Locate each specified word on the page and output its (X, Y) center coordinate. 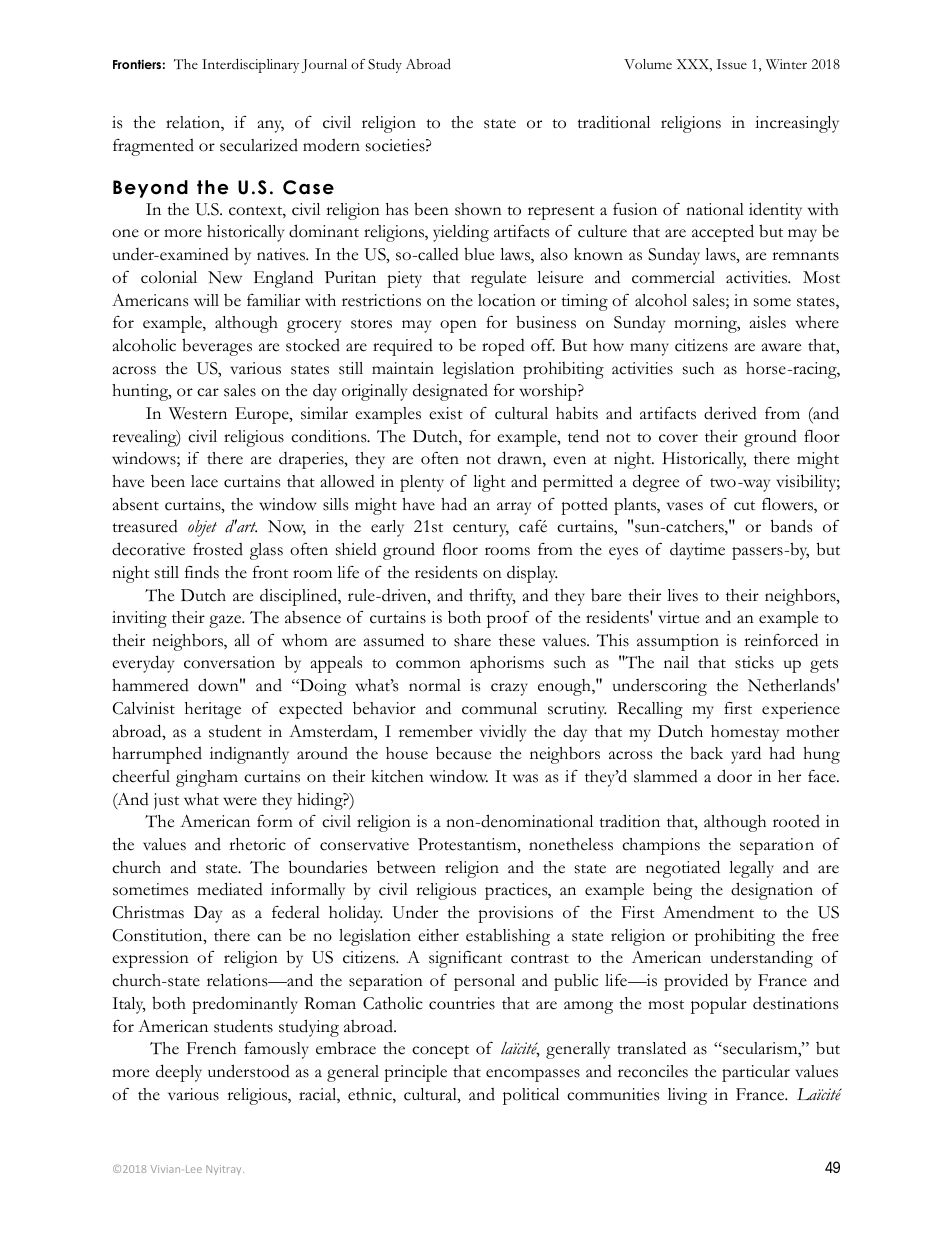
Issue (732, 64)
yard (746, 755)
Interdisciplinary (250, 65)
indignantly (249, 755)
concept (440, 1052)
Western (198, 413)
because (463, 753)
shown (478, 209)
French (211, 1048)
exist (446, 413)
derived (730, 413)
